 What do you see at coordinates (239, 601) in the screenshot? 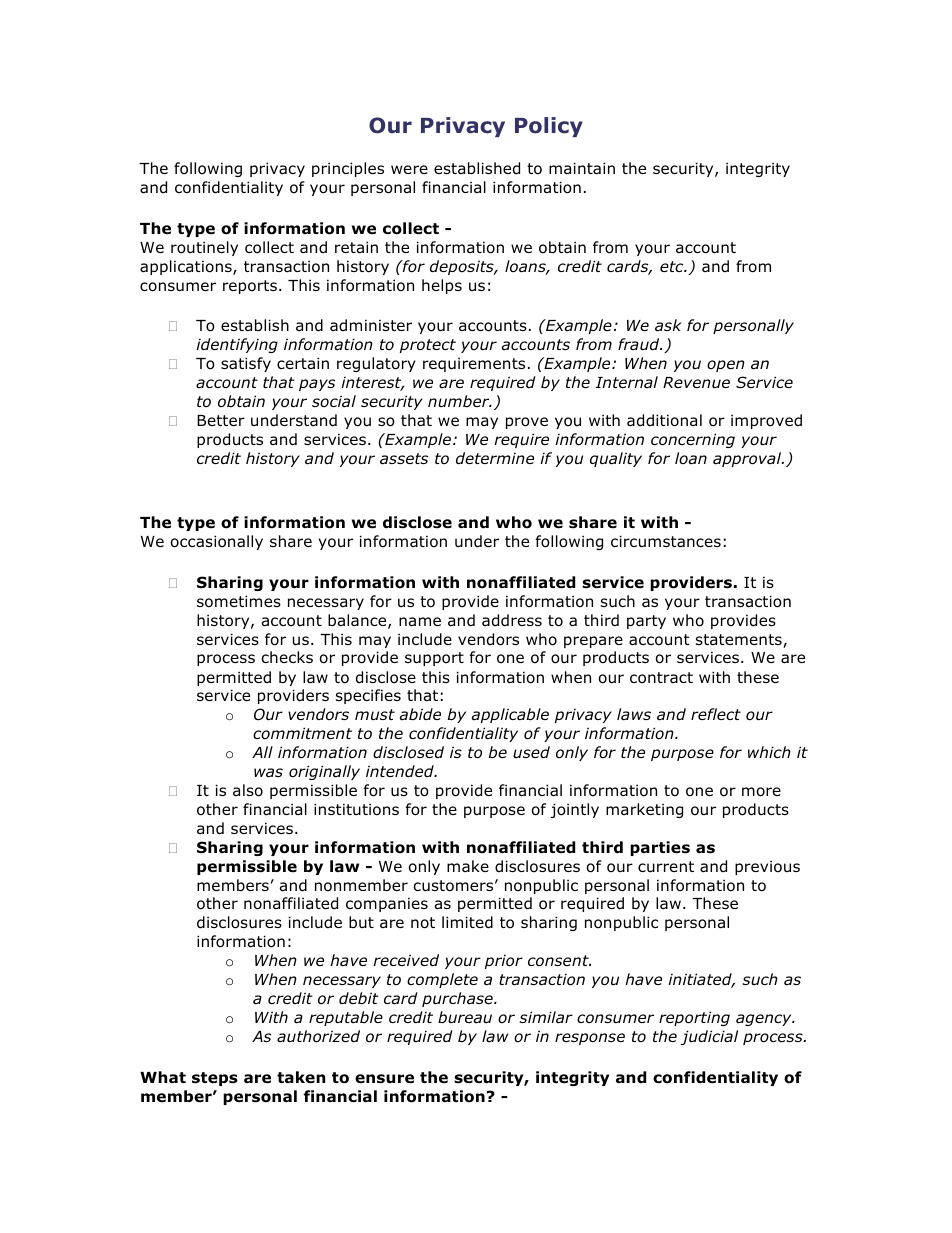
I see `sometimes` at bounding box center [239, 601].
